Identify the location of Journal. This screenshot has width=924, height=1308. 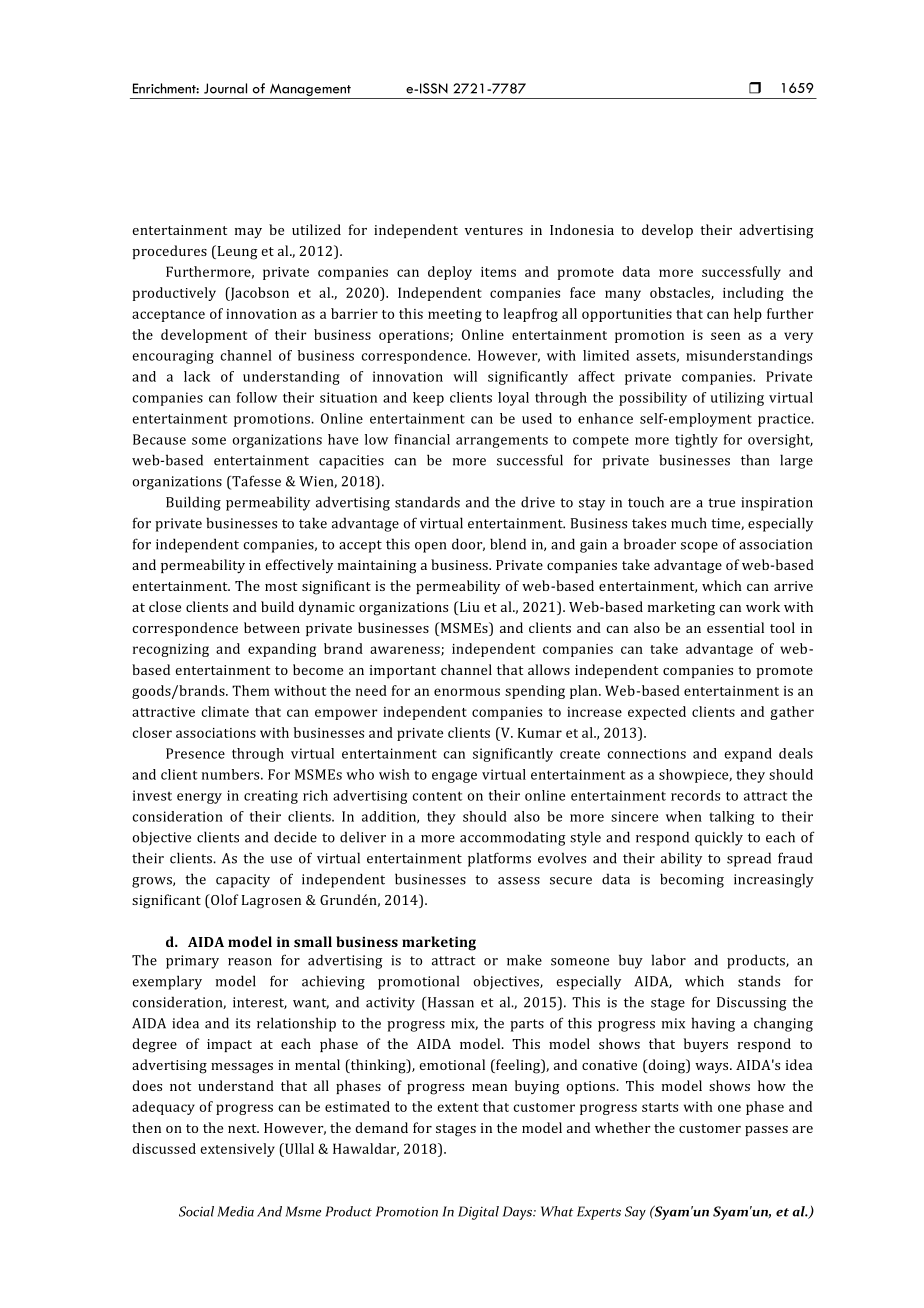
(225, 88).
